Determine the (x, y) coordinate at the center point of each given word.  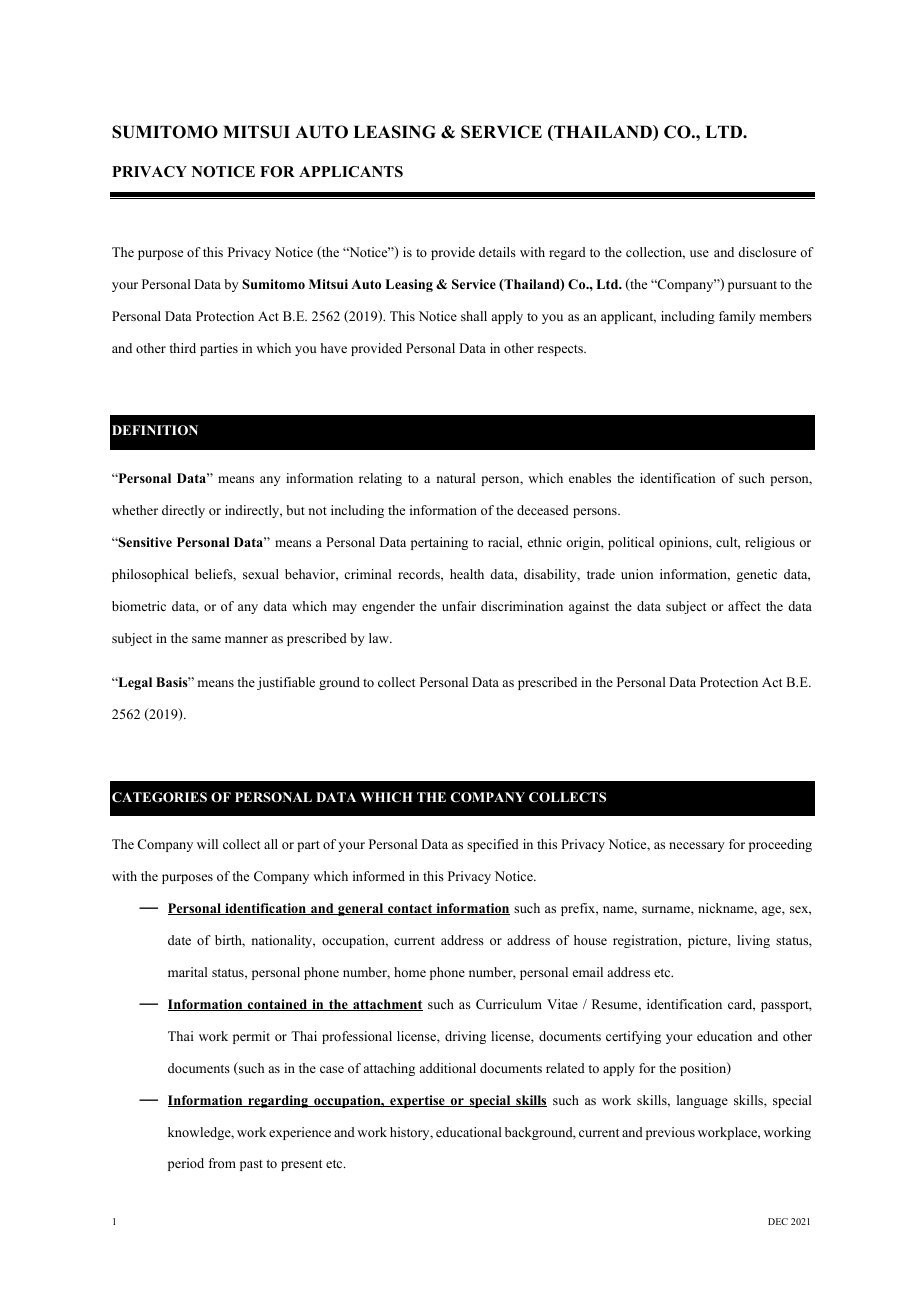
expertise (417, 1101)
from (222, 1163)
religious (770, 543)
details (497, 252)
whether (135, 510)
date (179, 940)
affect (744, 606)
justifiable (286, 683)
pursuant (752, 286)
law (380, 638)
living (753, 941)
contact (410, 909)
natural (456, 478)
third (182, 348)
